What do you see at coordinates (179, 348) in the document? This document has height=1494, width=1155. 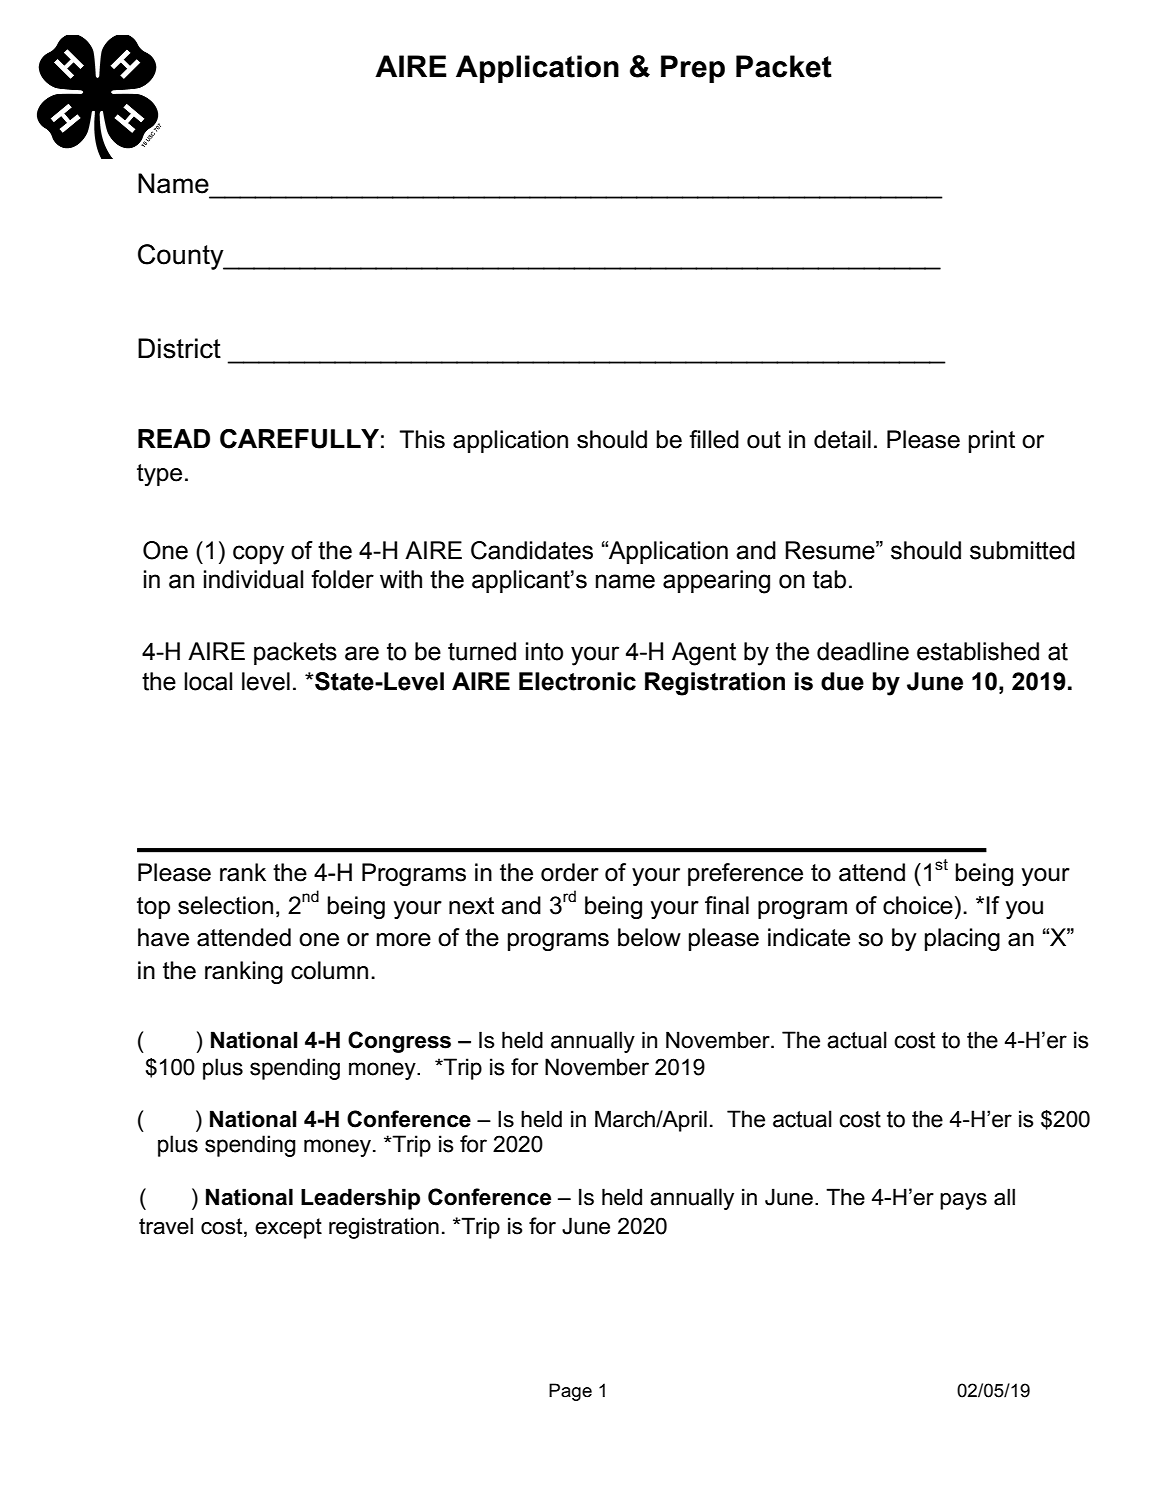 I see `District` at bounding box center [179, 348].
